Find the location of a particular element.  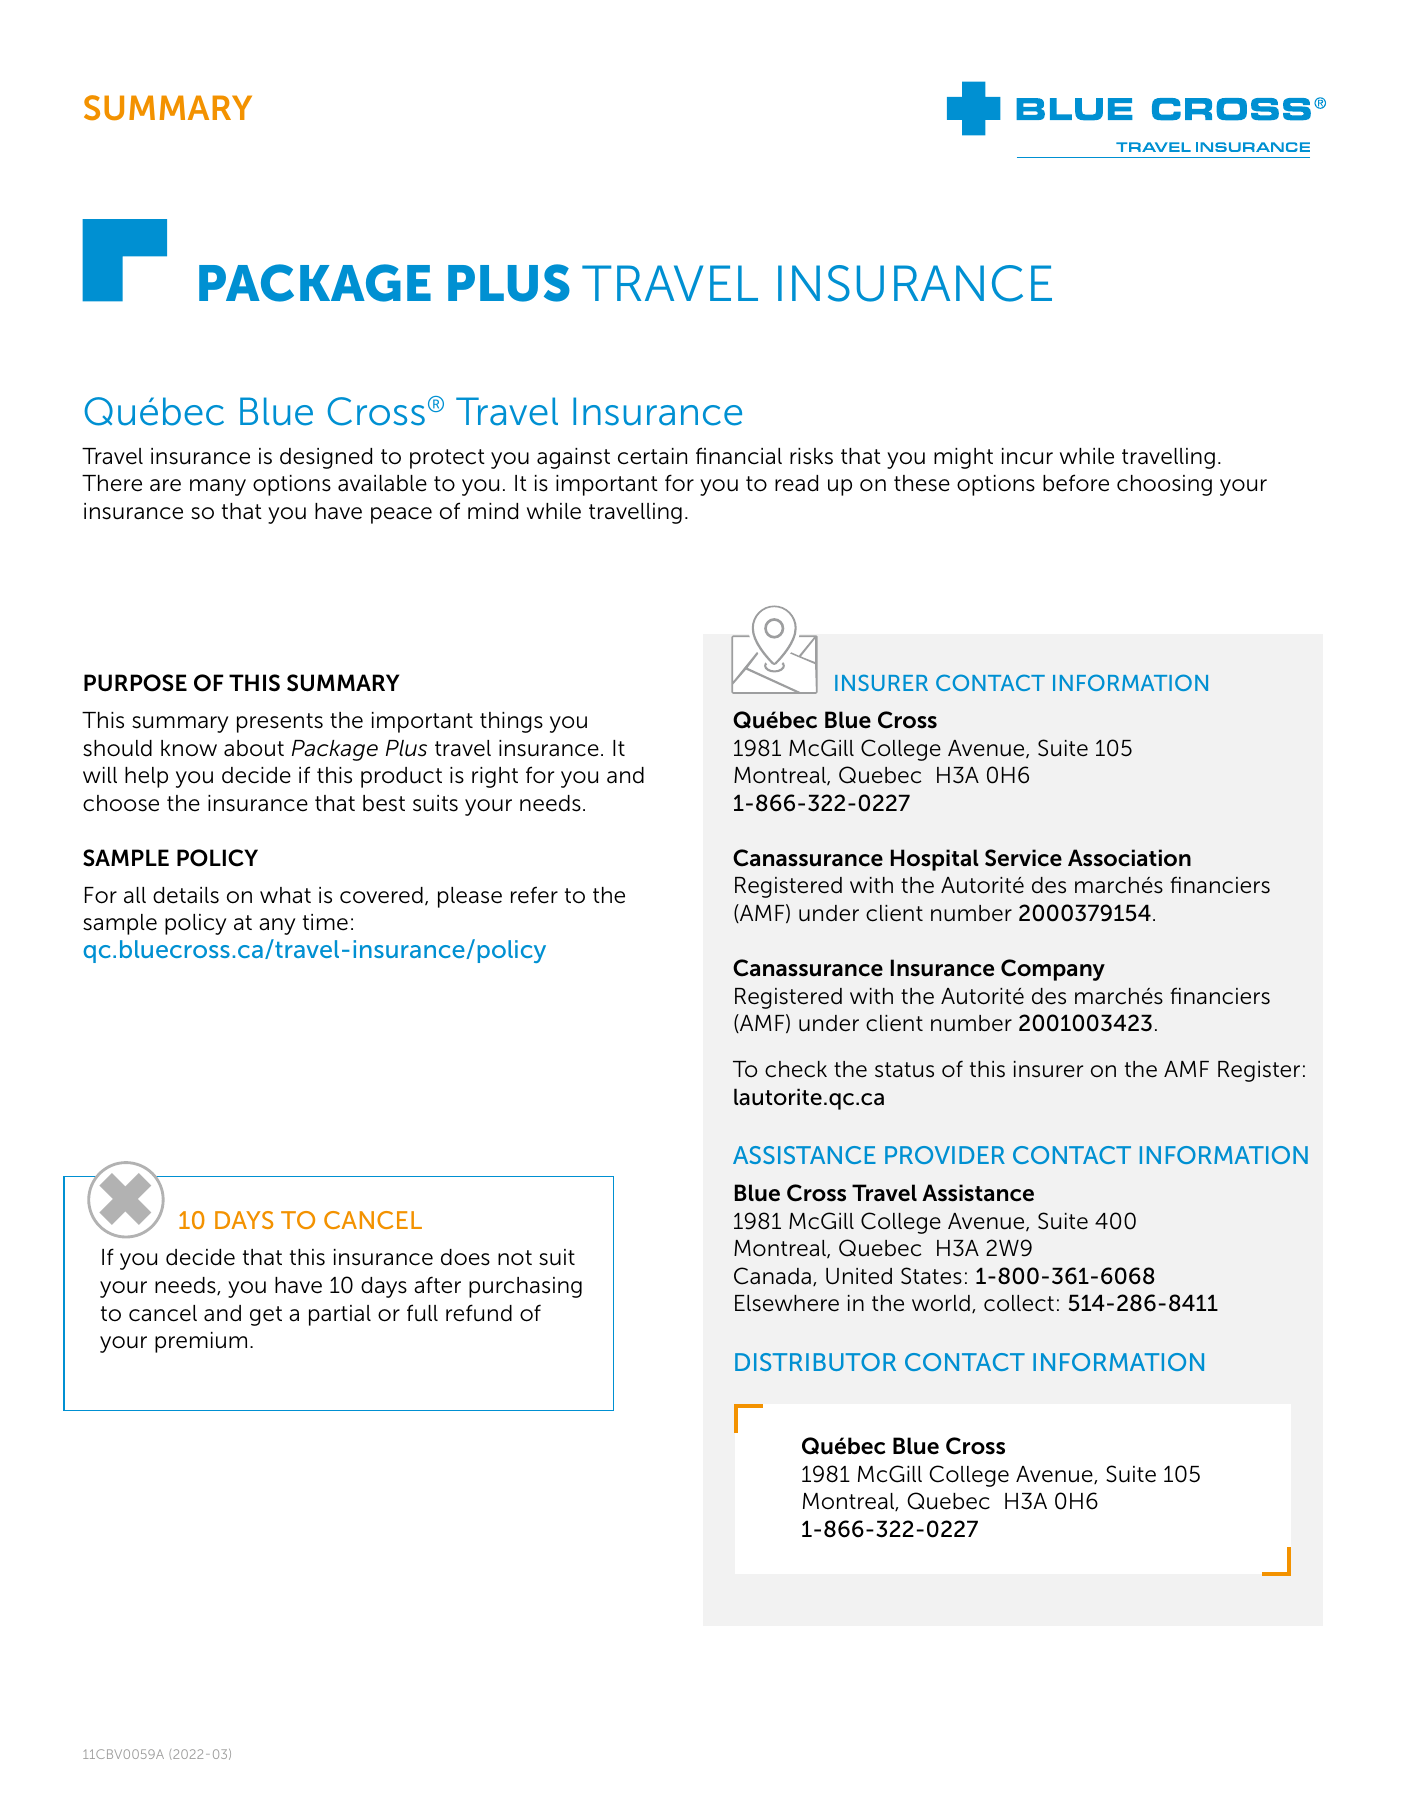

details is located at coordinates (186, 895).
